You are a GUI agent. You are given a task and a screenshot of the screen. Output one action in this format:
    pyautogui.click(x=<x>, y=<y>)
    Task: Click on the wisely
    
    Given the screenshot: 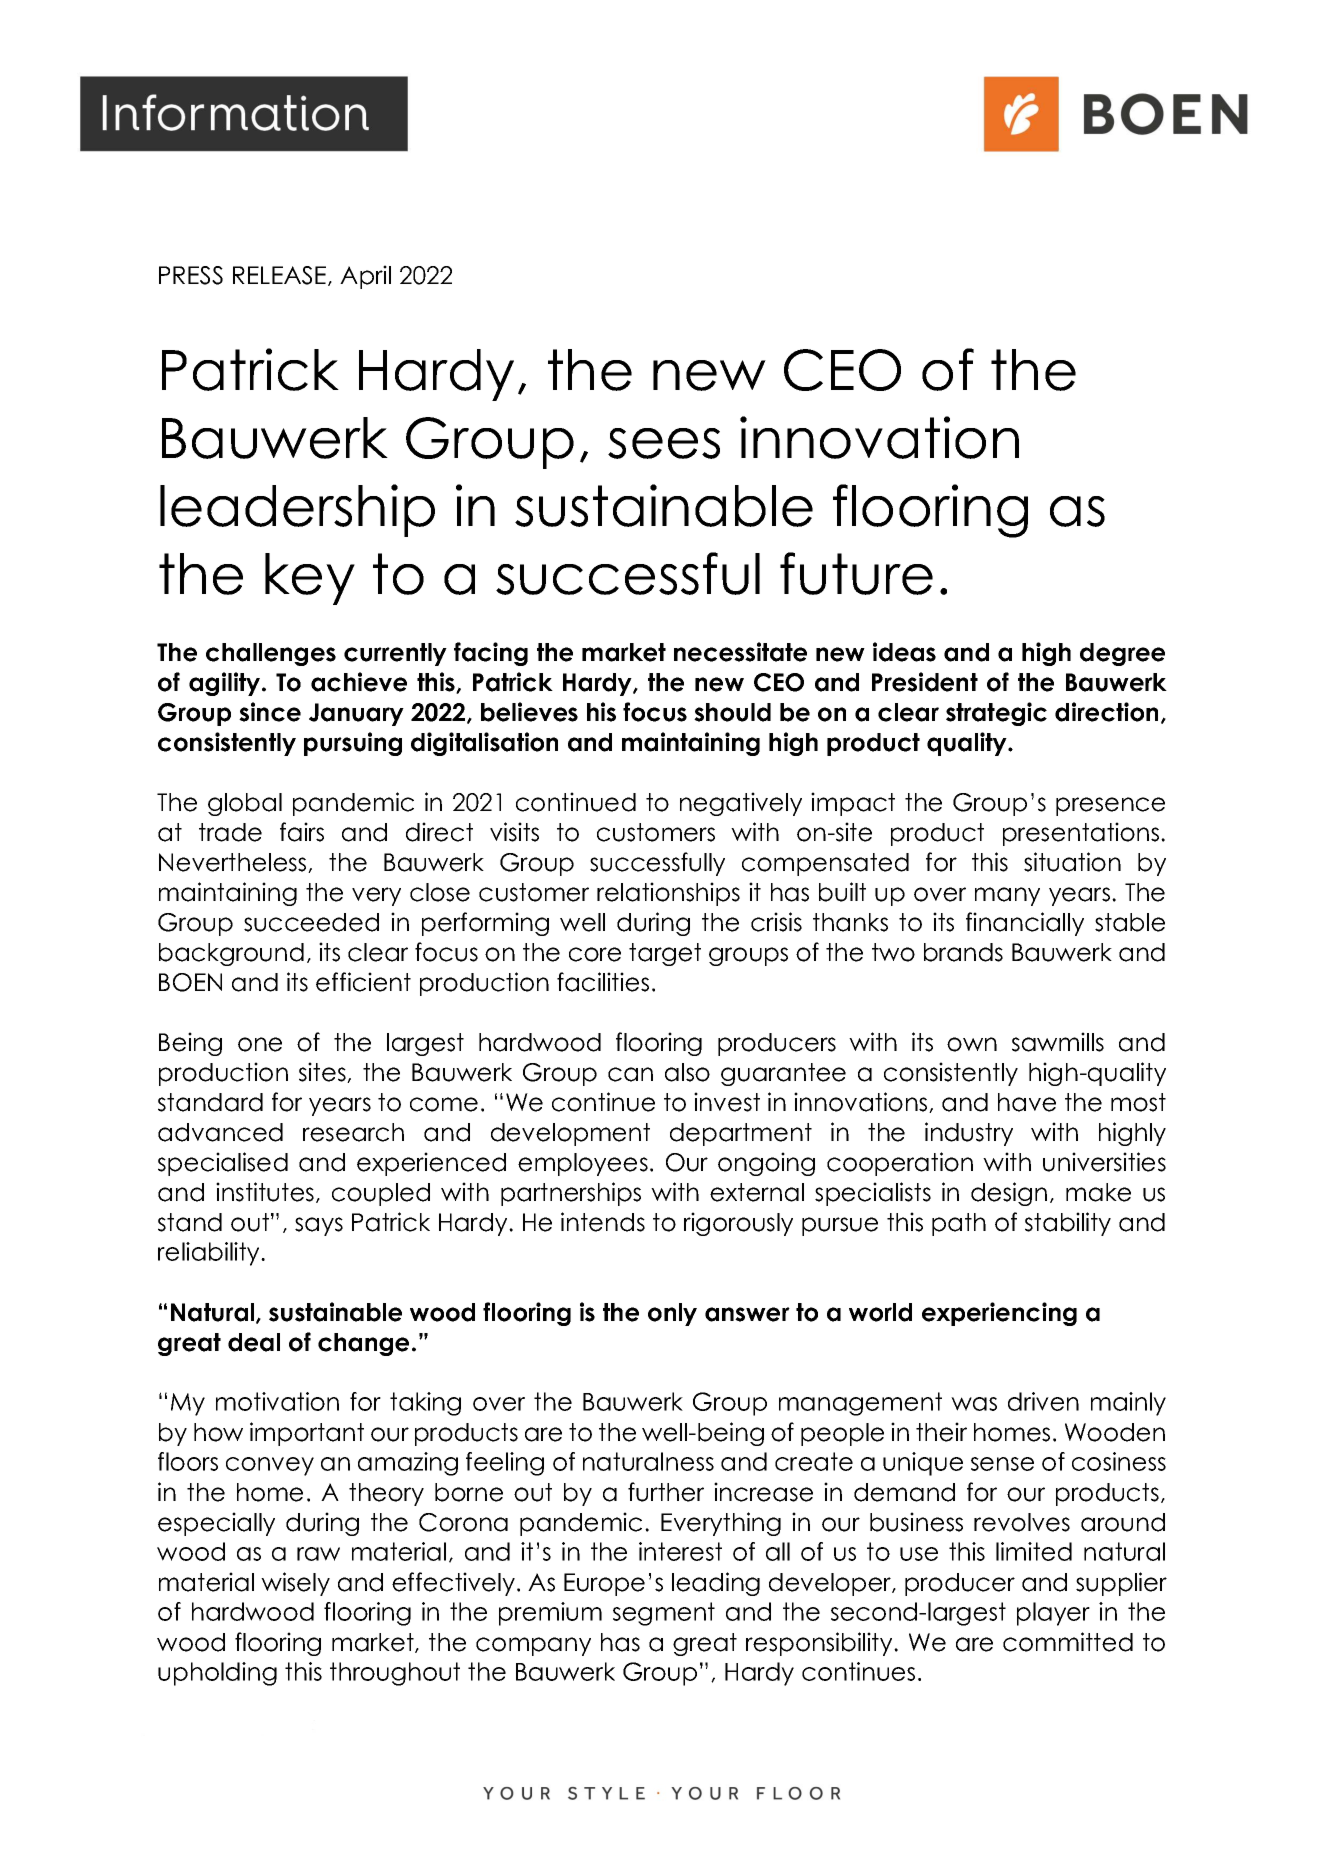 What is the action you would take?
    pyautogui.click(x=295, y=1584)
